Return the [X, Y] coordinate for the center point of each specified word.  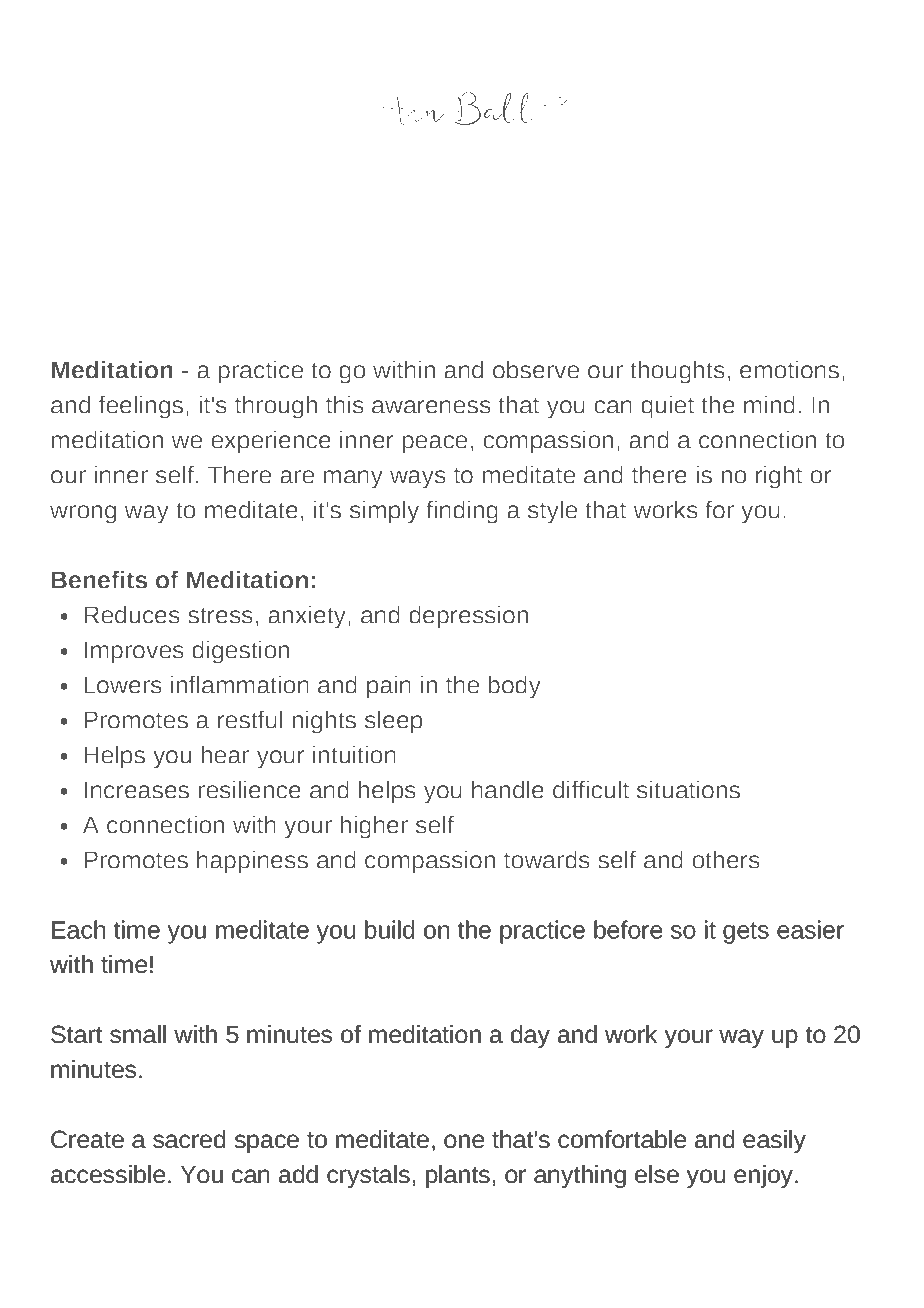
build [389, 929]
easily [774, 1141]
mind [769, 404]
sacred [189, 1139]
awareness [431, 407]
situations [688, 789]
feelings [141, 407]
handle [508, 789]
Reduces [132, 614]
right [779, 477]
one [464, 1141]
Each [78, 929]
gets [746, 933]
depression [468, 617]
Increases [137, 790]
